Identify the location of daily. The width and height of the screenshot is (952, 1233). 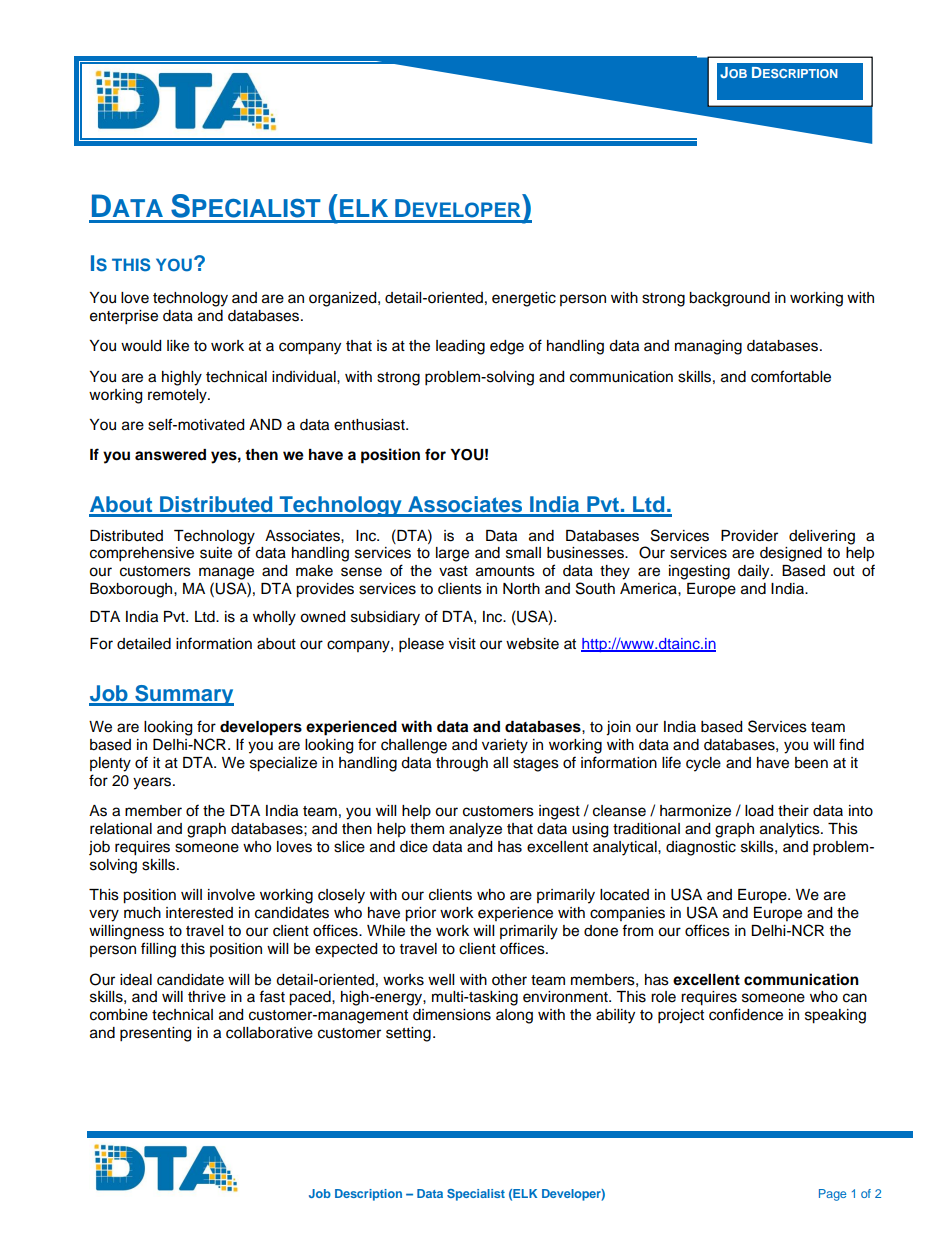
(755, 572).
